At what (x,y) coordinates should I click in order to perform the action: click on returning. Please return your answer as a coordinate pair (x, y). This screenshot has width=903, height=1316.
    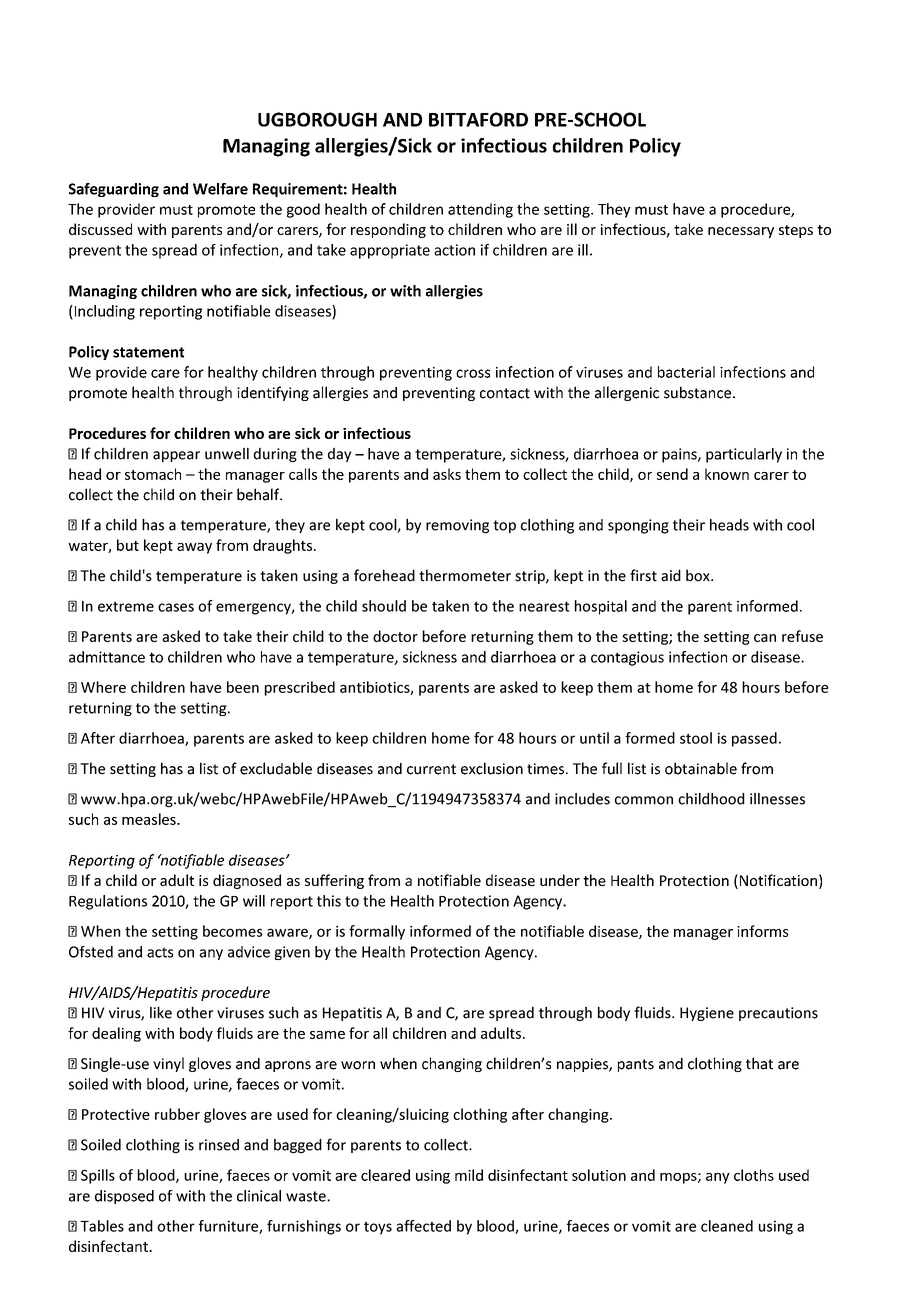
    Looking at the image, I should click on (100, 709).
